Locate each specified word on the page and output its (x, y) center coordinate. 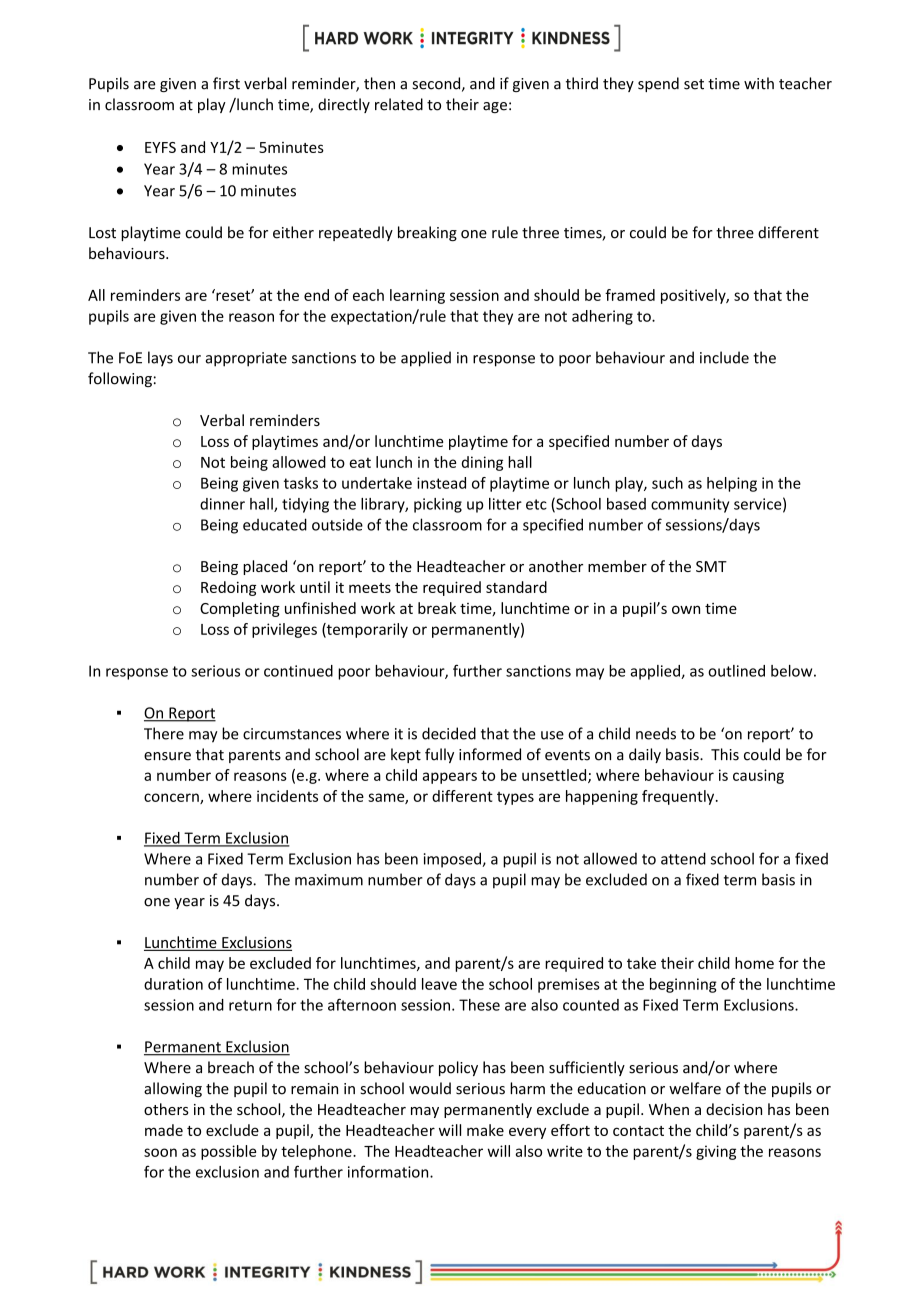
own (686, 609)
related (399, 104)
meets (370, 588)
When (669, 1109)
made (164, 1130)
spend (658, 84)
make (485, 1130)
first (226, 83)
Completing (240, 609)
